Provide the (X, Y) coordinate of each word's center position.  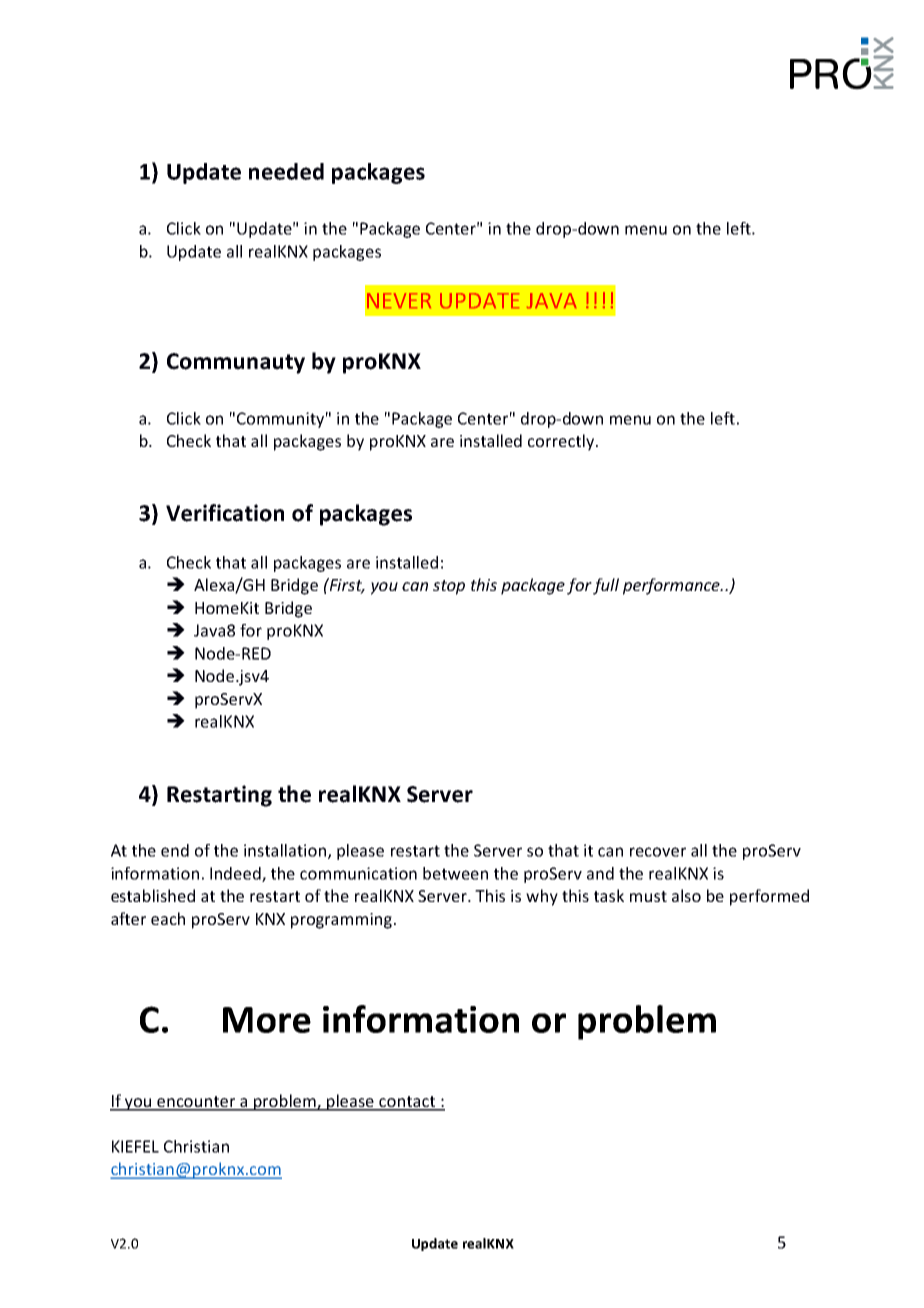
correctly (562, 442)
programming (343, 921)
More (267, 1020)
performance (672, 586)
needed (286, 171)
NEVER (399, 300)
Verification (225, 513)
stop (449, 587)
